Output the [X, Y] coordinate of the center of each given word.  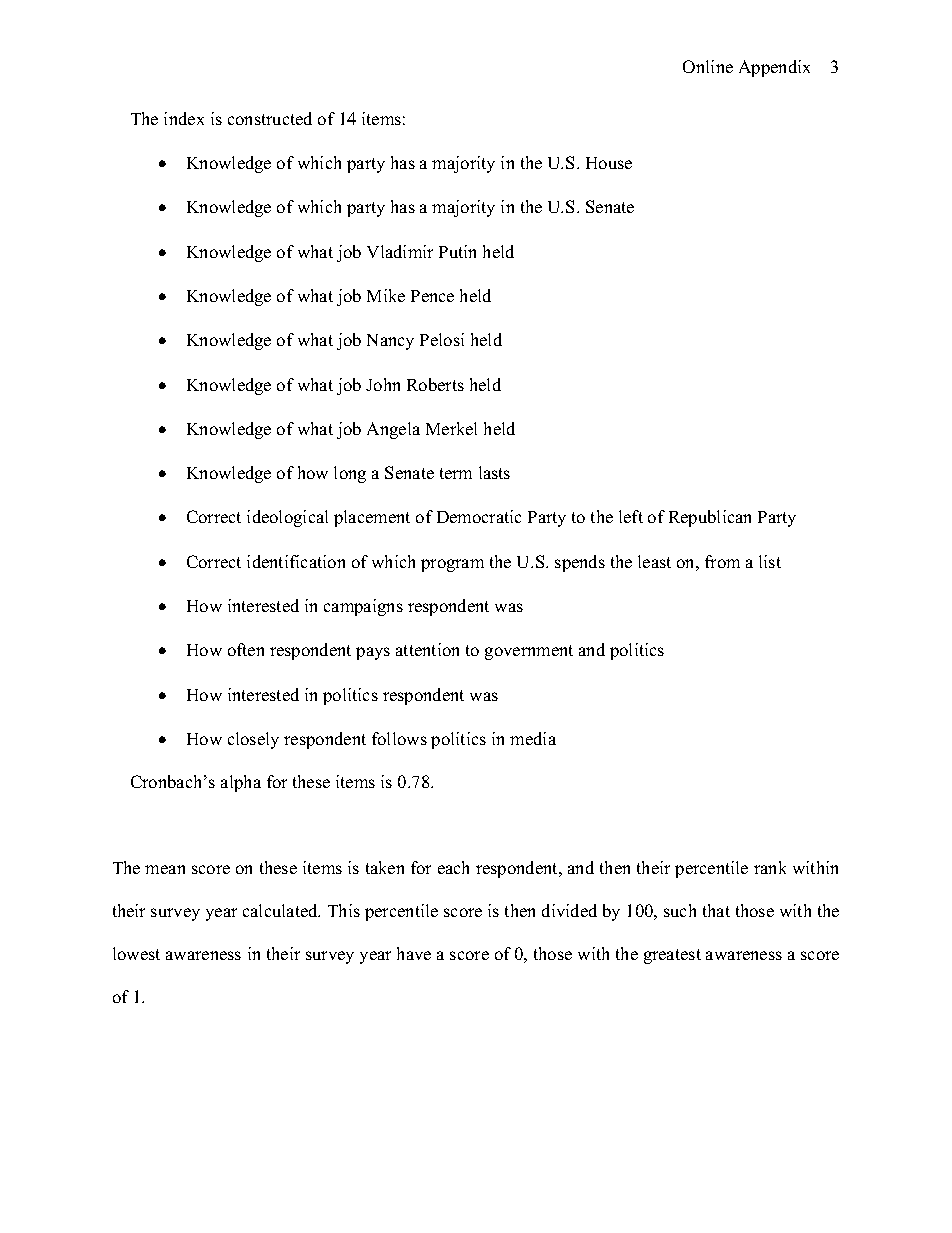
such [680, 910]
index [184, 118]
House [609, 163]
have [414, 953]
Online [708, 66]
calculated [281, 910]
